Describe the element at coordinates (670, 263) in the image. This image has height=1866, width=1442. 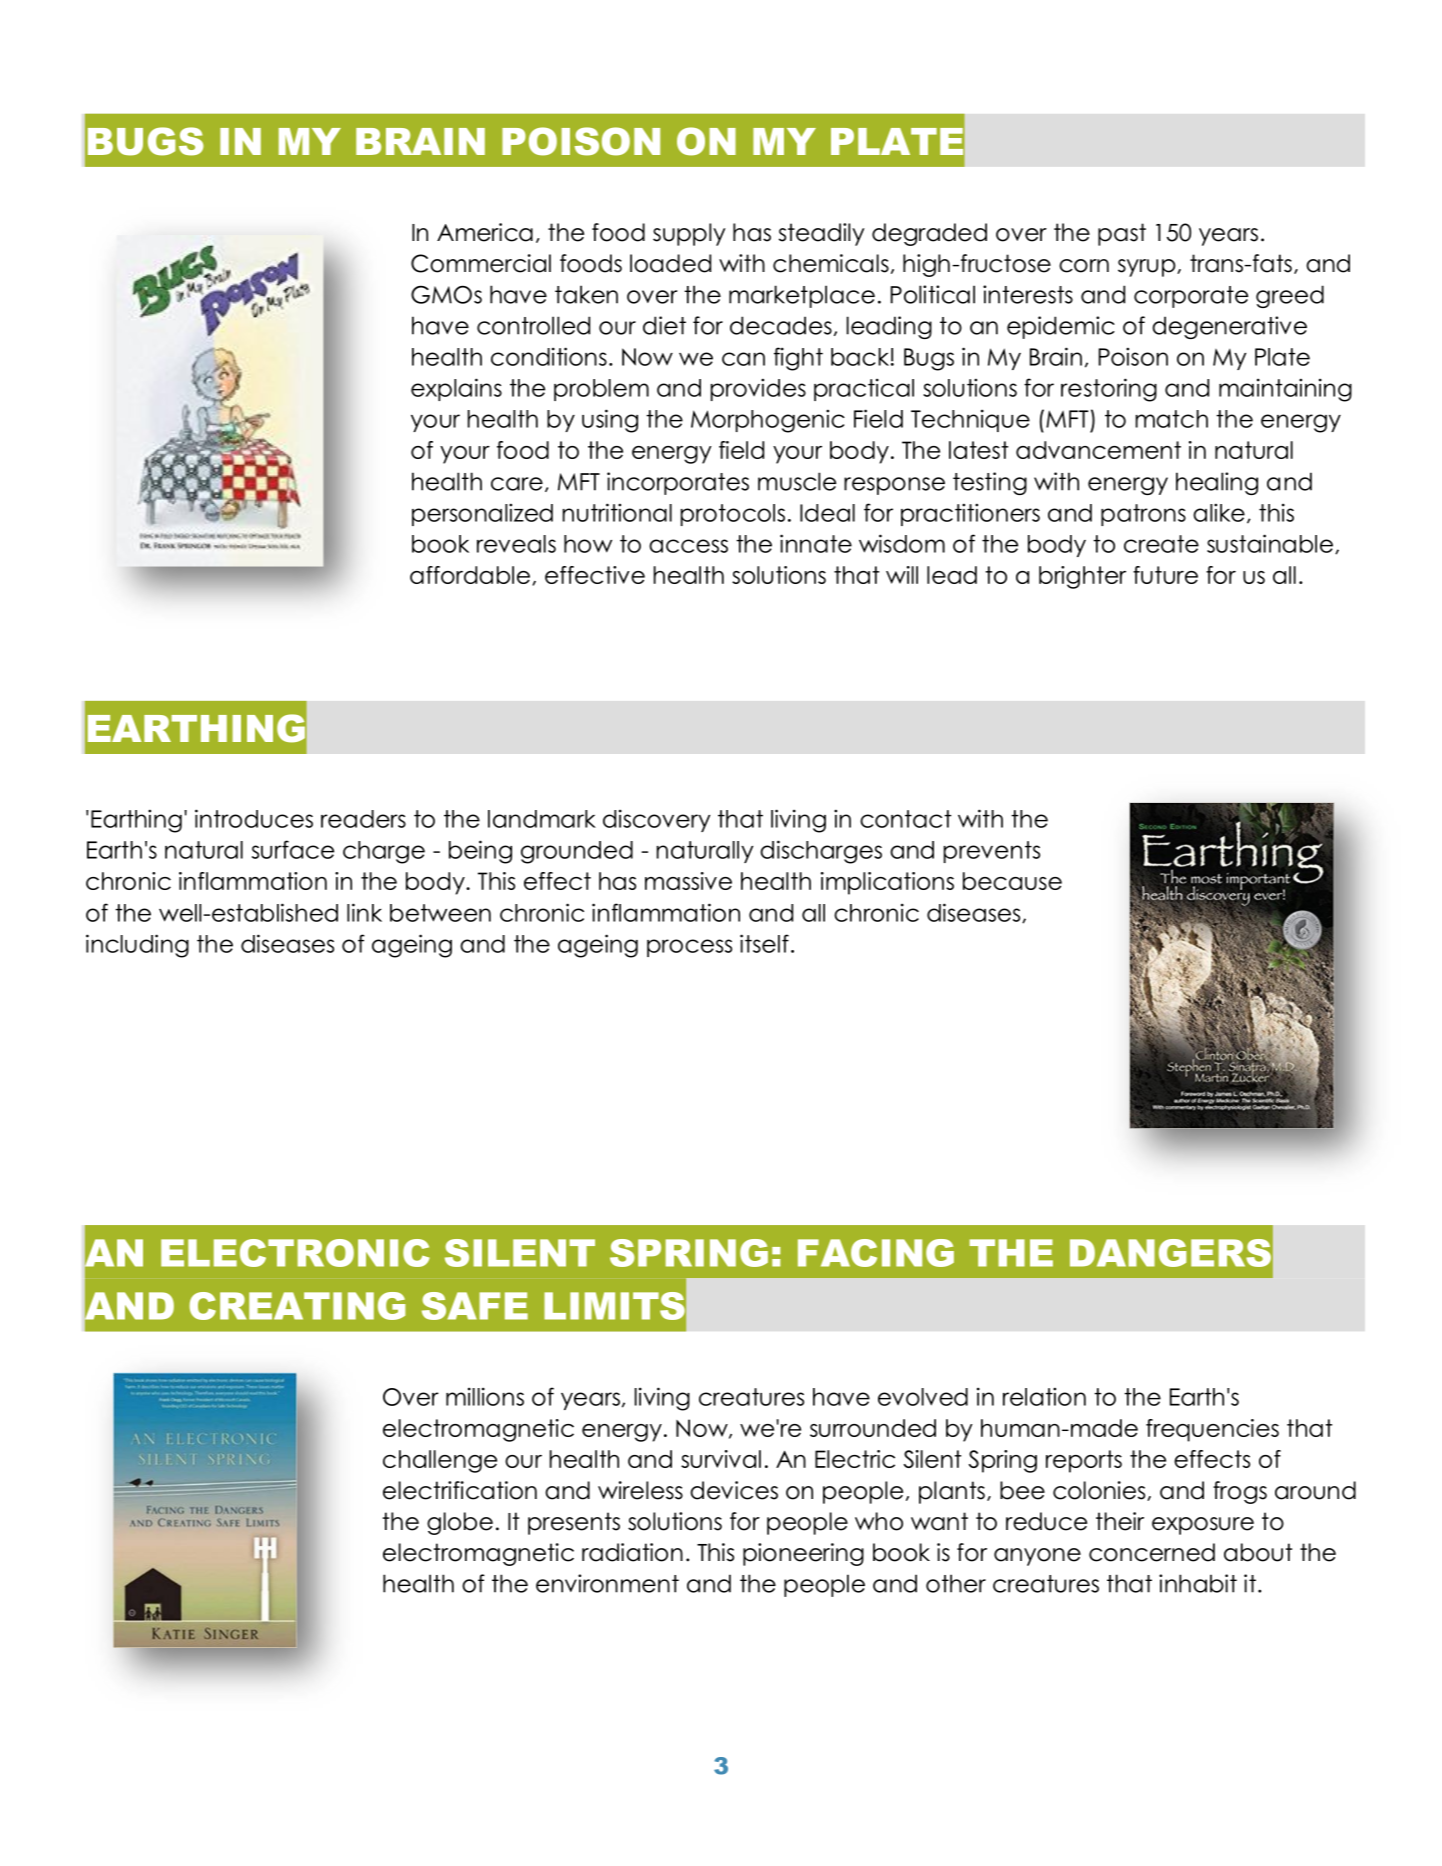
I see `loaded` at that location.
